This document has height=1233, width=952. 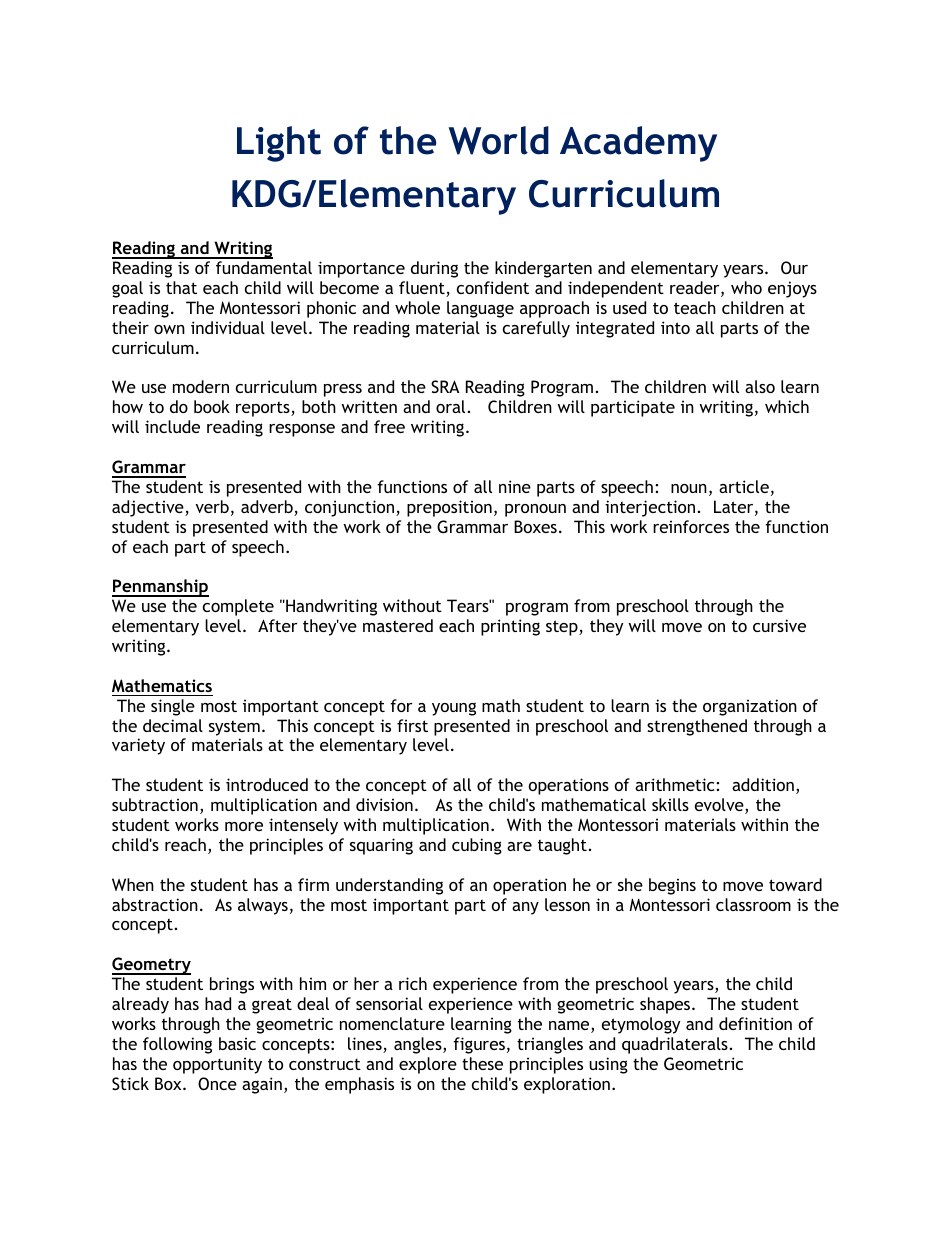 I want to click on printing, so click(x=510, y=627).
